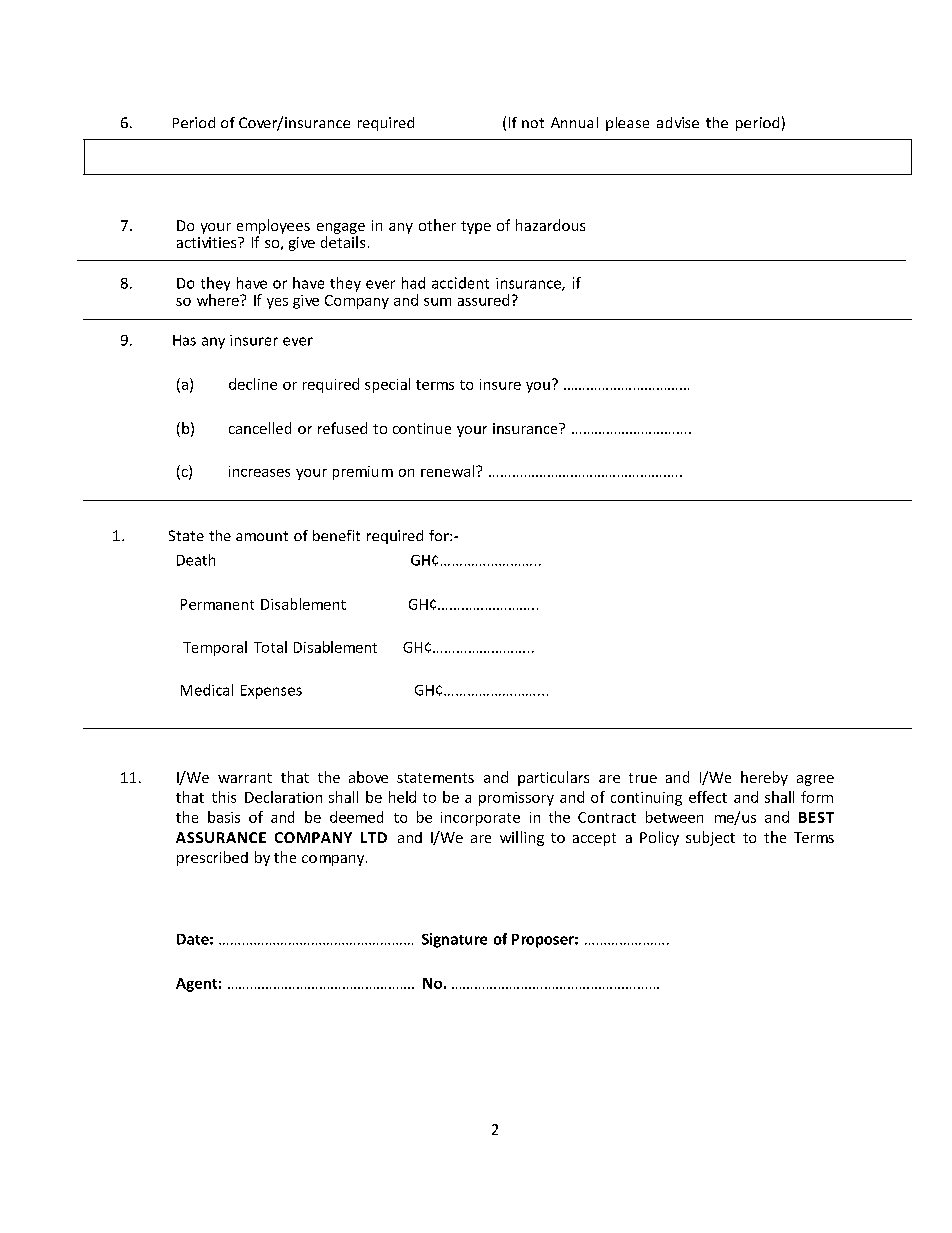 The image size is (952, 1233). What do you see at coordinates (253, 384) in the screenshot?
I see `decline` at bounding box center [253, 384].
